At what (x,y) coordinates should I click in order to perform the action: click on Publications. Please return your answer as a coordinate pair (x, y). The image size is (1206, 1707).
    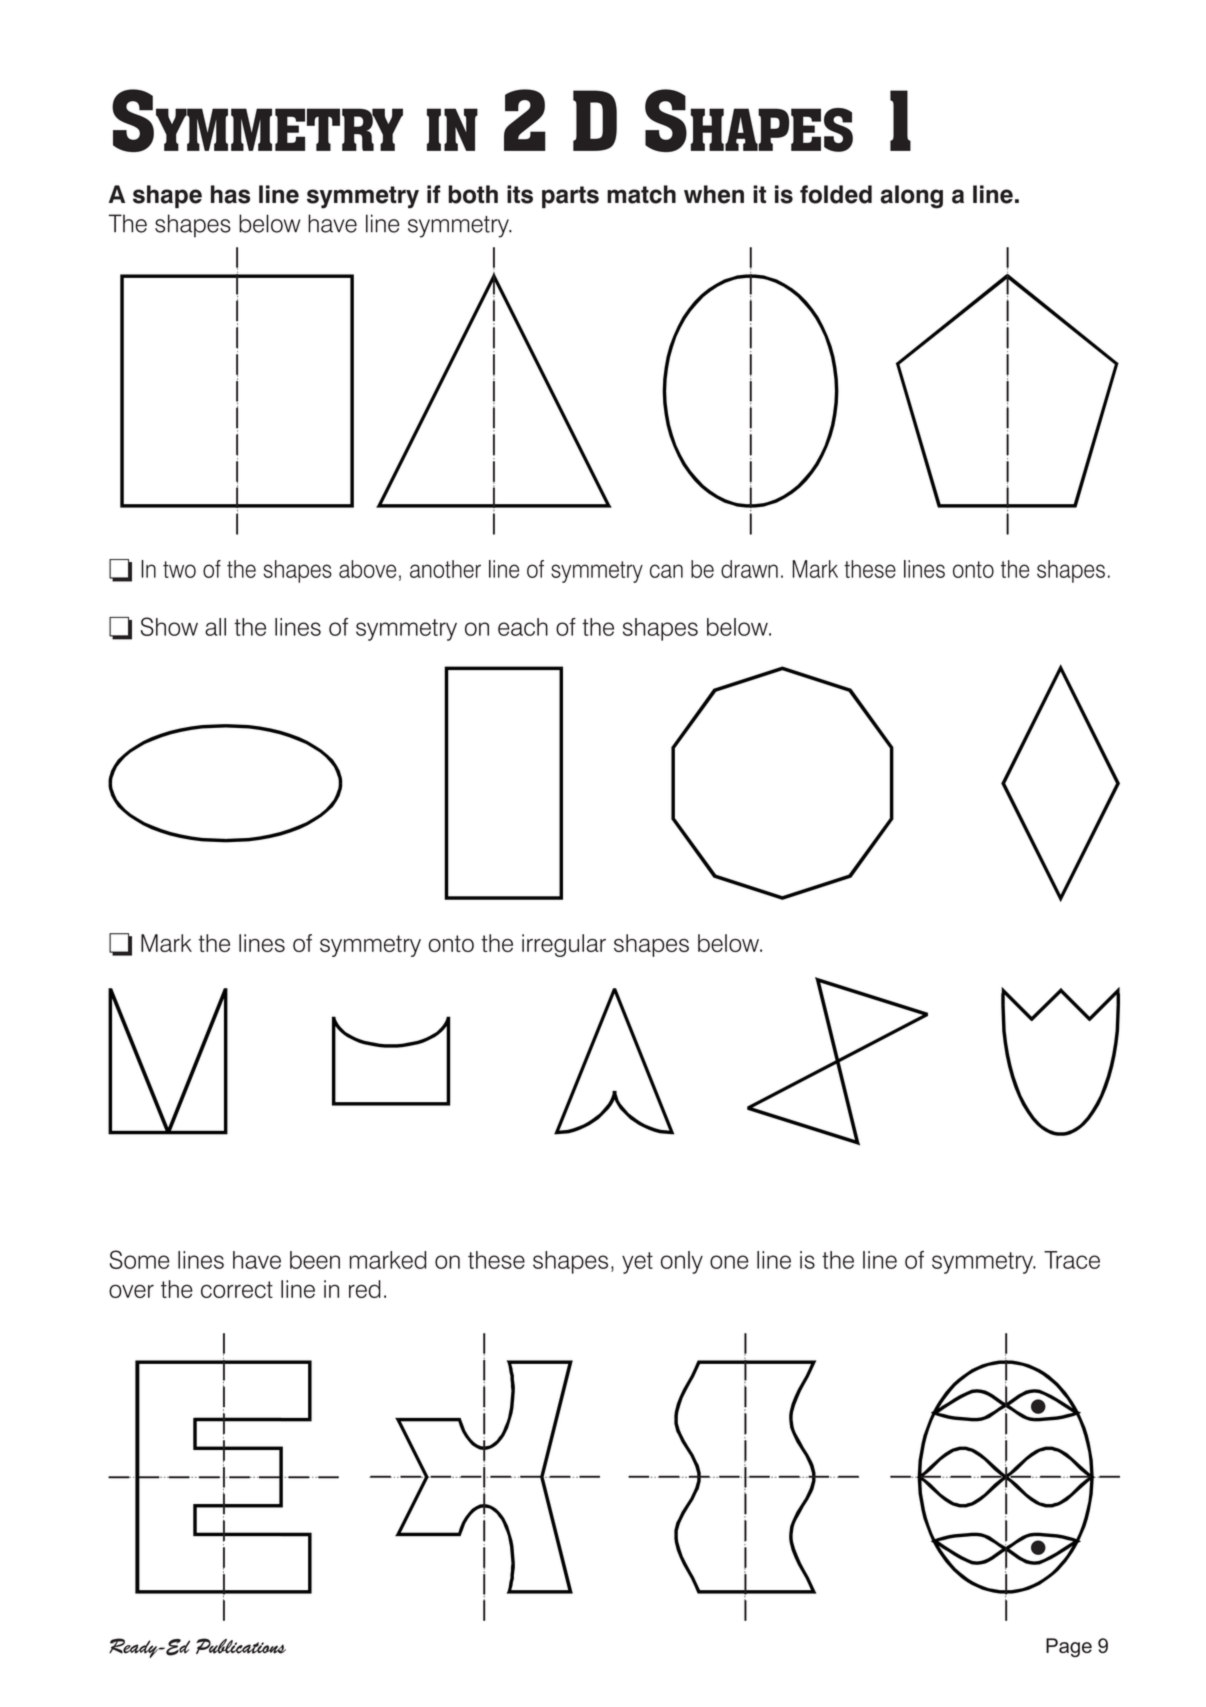
    Looking at the image, I should click on (241, 1646).
